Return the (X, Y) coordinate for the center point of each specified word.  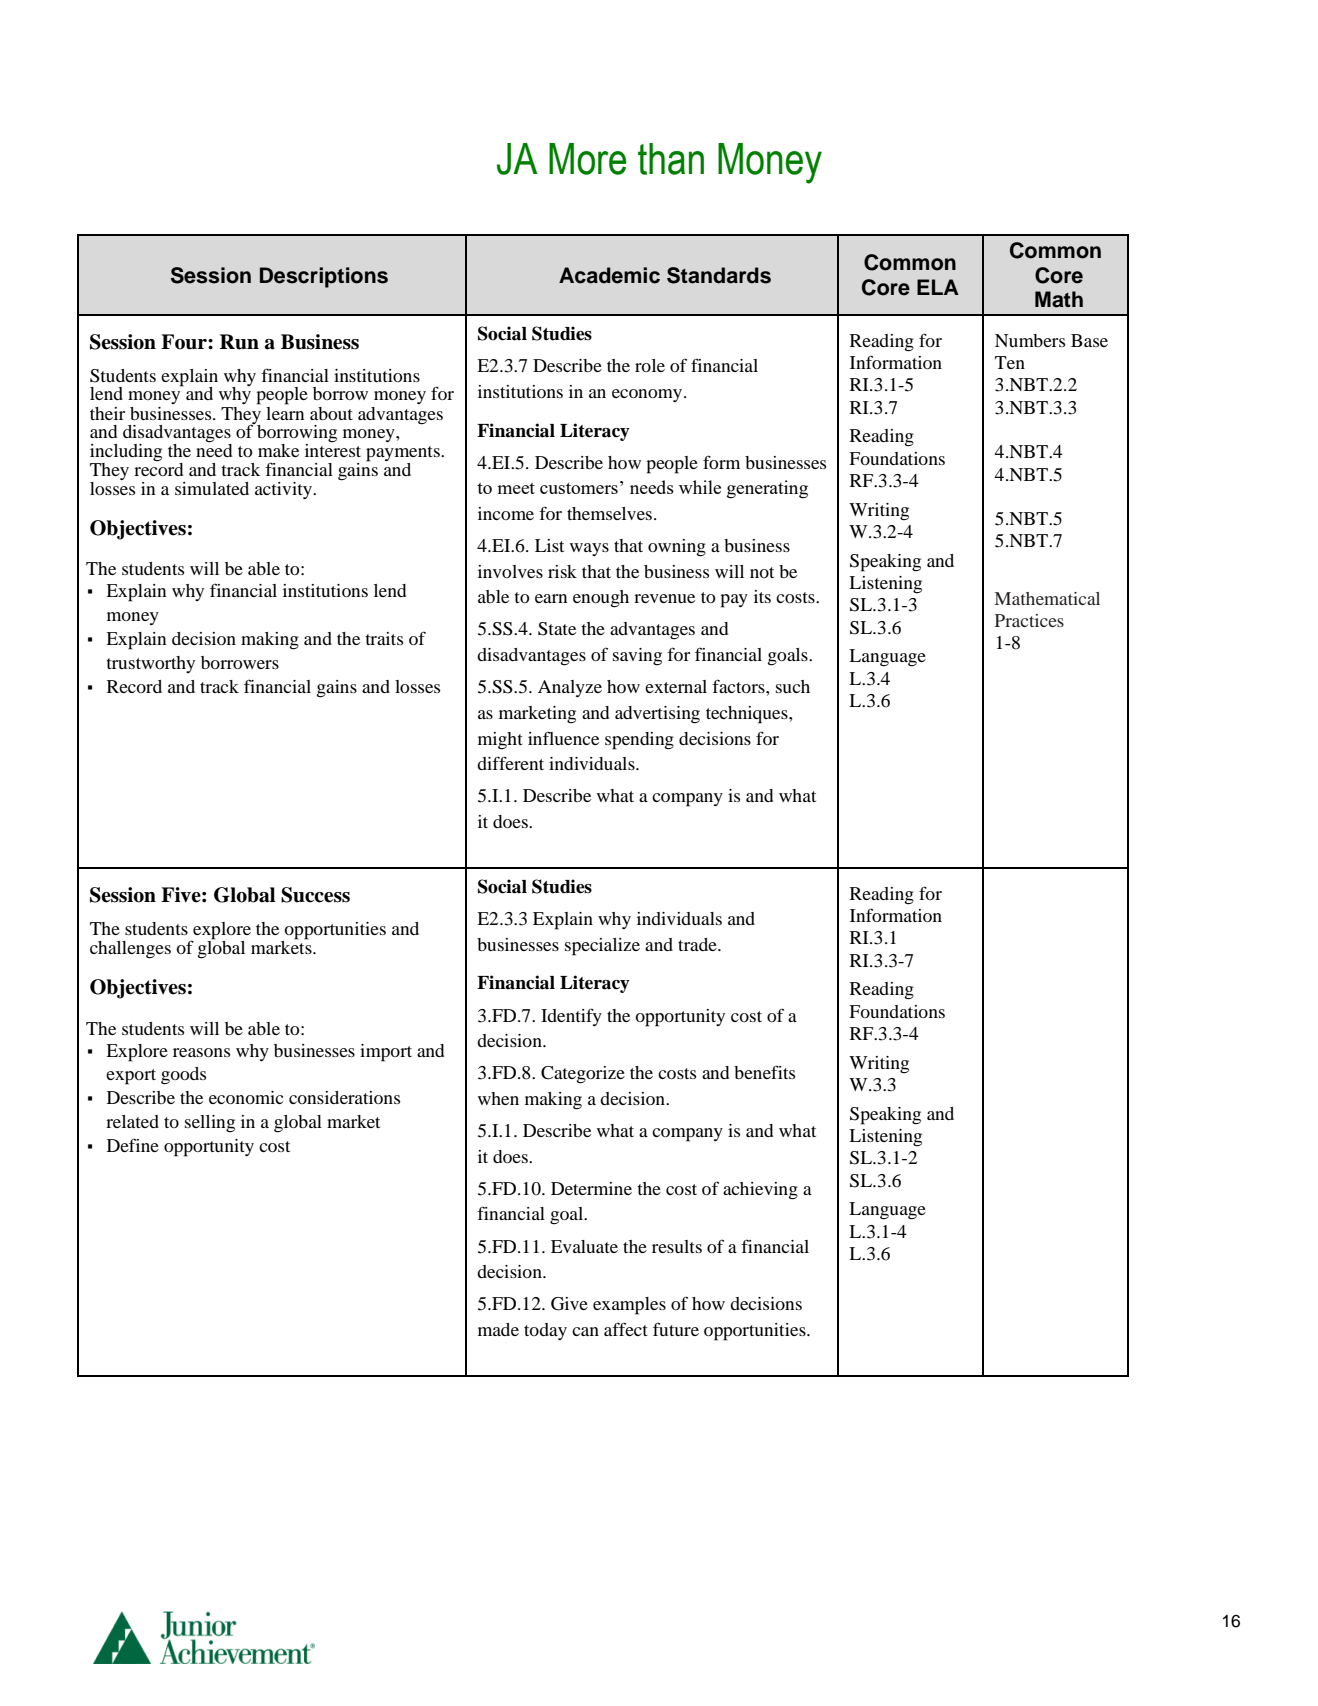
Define (133, 1145)
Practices (1029, 620)
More (588, 159)
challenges (130, 950)
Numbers (1030, 340)
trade (698, 944)
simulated (212, 488)
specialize (602, 947)
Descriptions (324, 277)
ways (589, 549)
